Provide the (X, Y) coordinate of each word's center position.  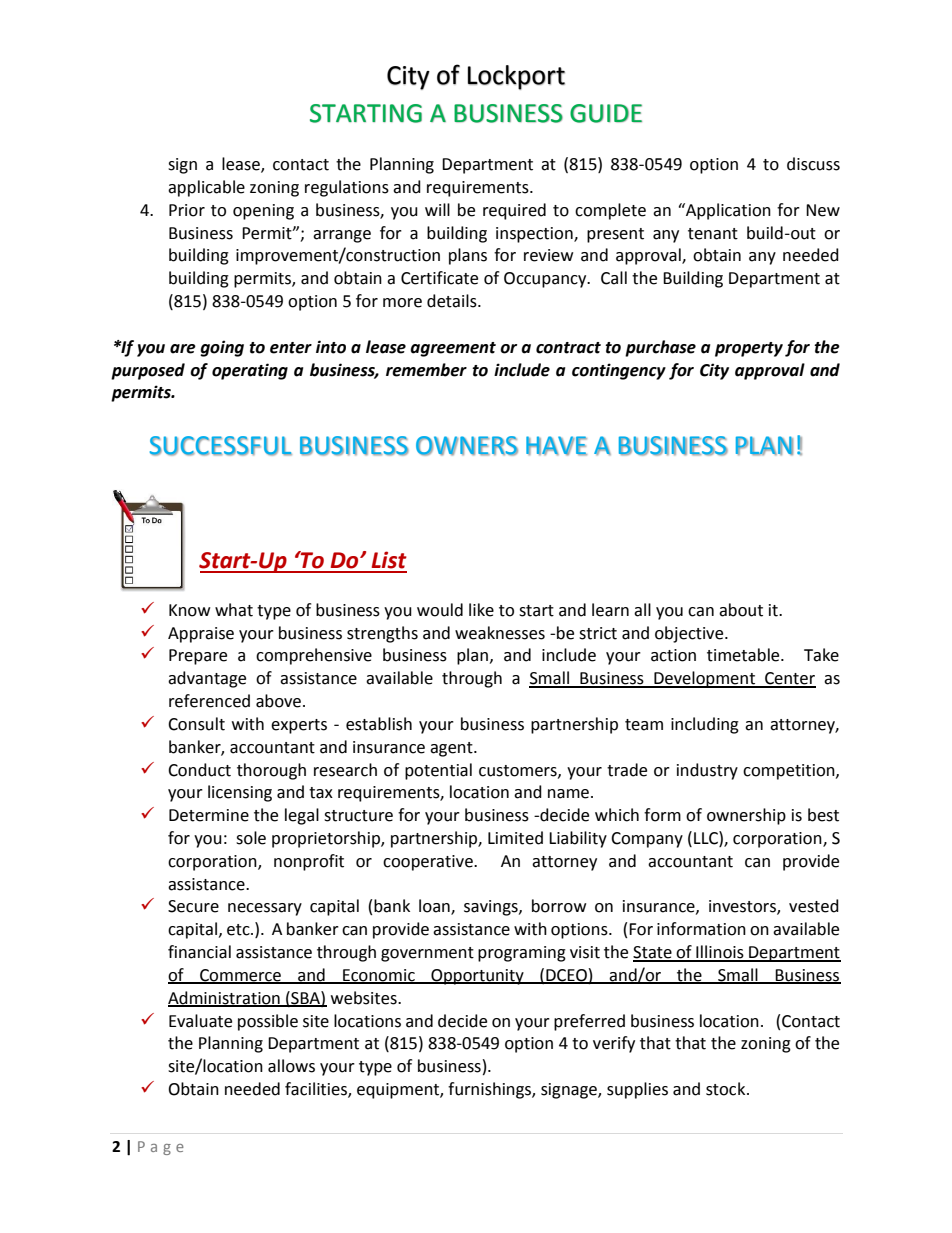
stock (727, 1089)
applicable (206, 188)
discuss (813, 164)
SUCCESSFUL (221, 446)
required (514, 211)
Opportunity (477, 977)
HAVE (556, 446)
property (749, 349)
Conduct (199, 770)
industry (707, 771)
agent (452, 749)
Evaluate (200, 1021)
